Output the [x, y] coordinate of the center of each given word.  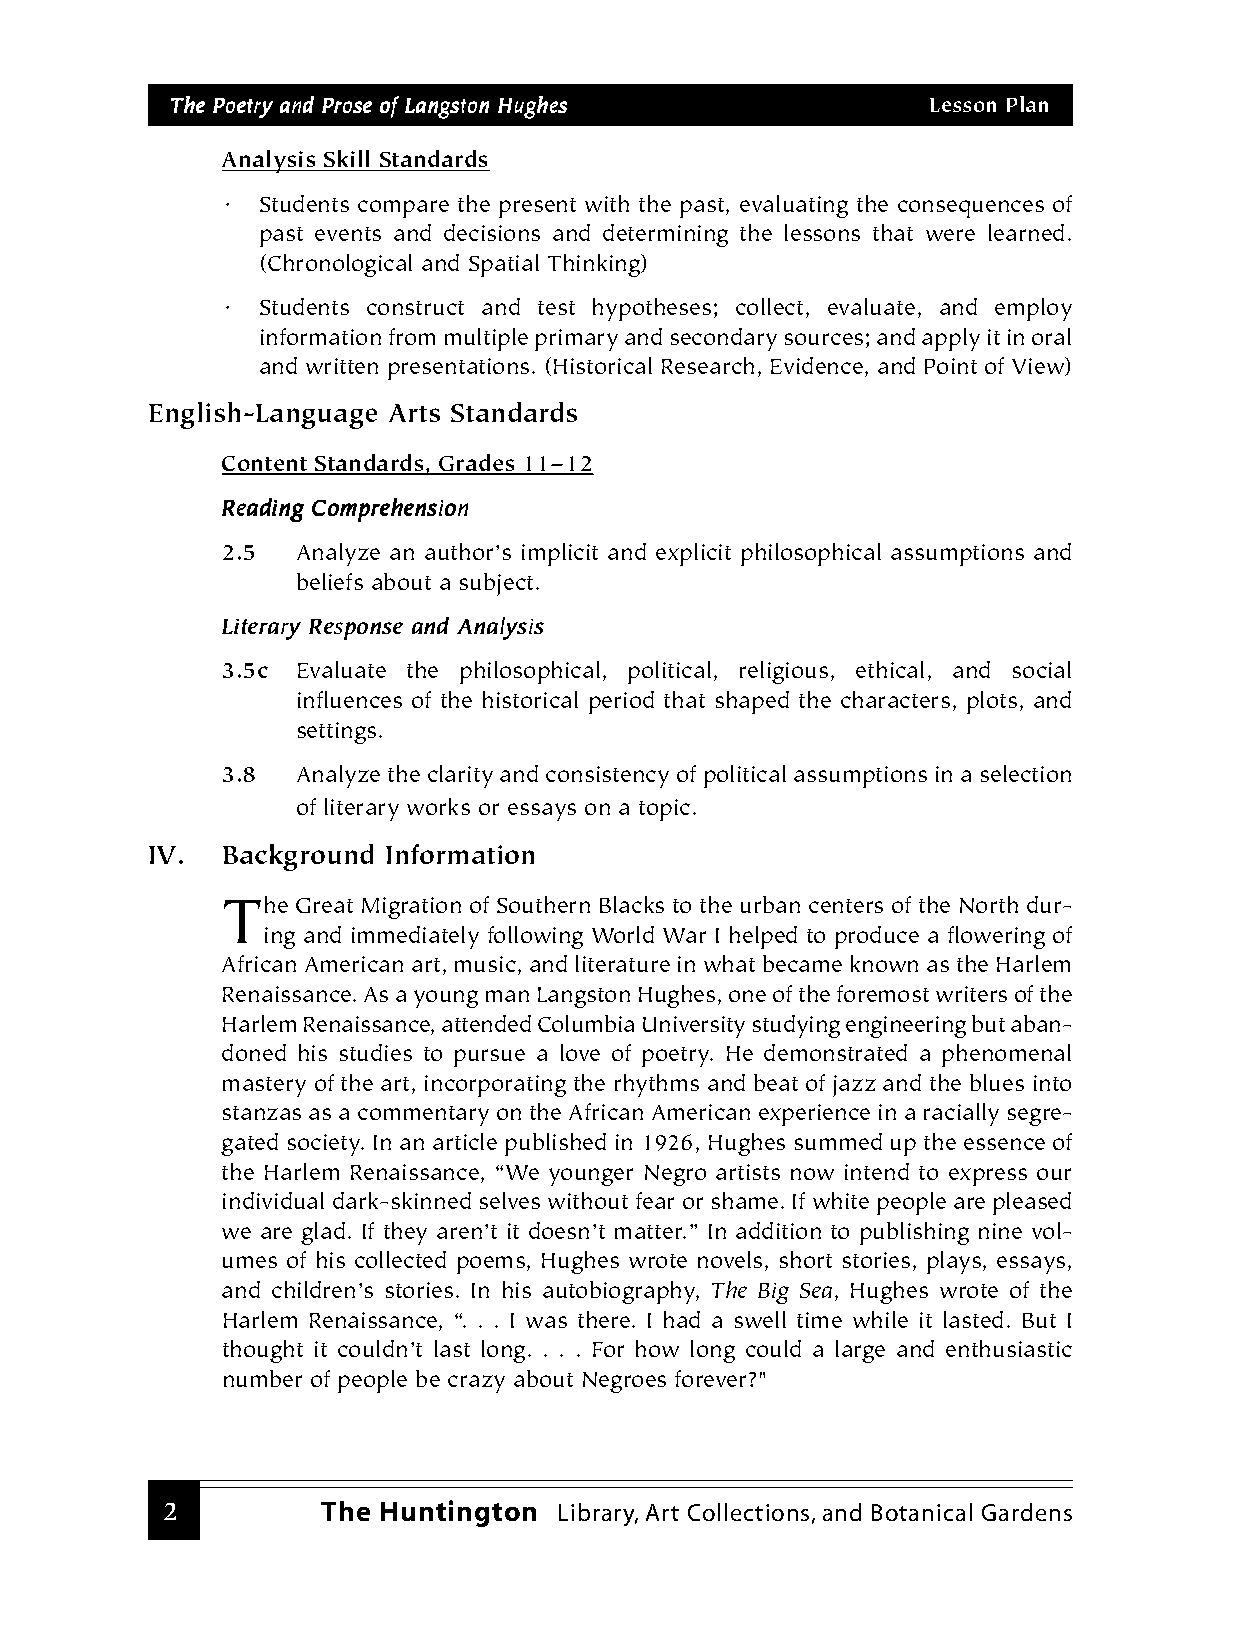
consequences [971, 209]
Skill [346, 158]
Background [298, 857]
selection [1026, 773]
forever [712, 1378]
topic [664, 810]
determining [665, 235]
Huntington [458, 1513]
